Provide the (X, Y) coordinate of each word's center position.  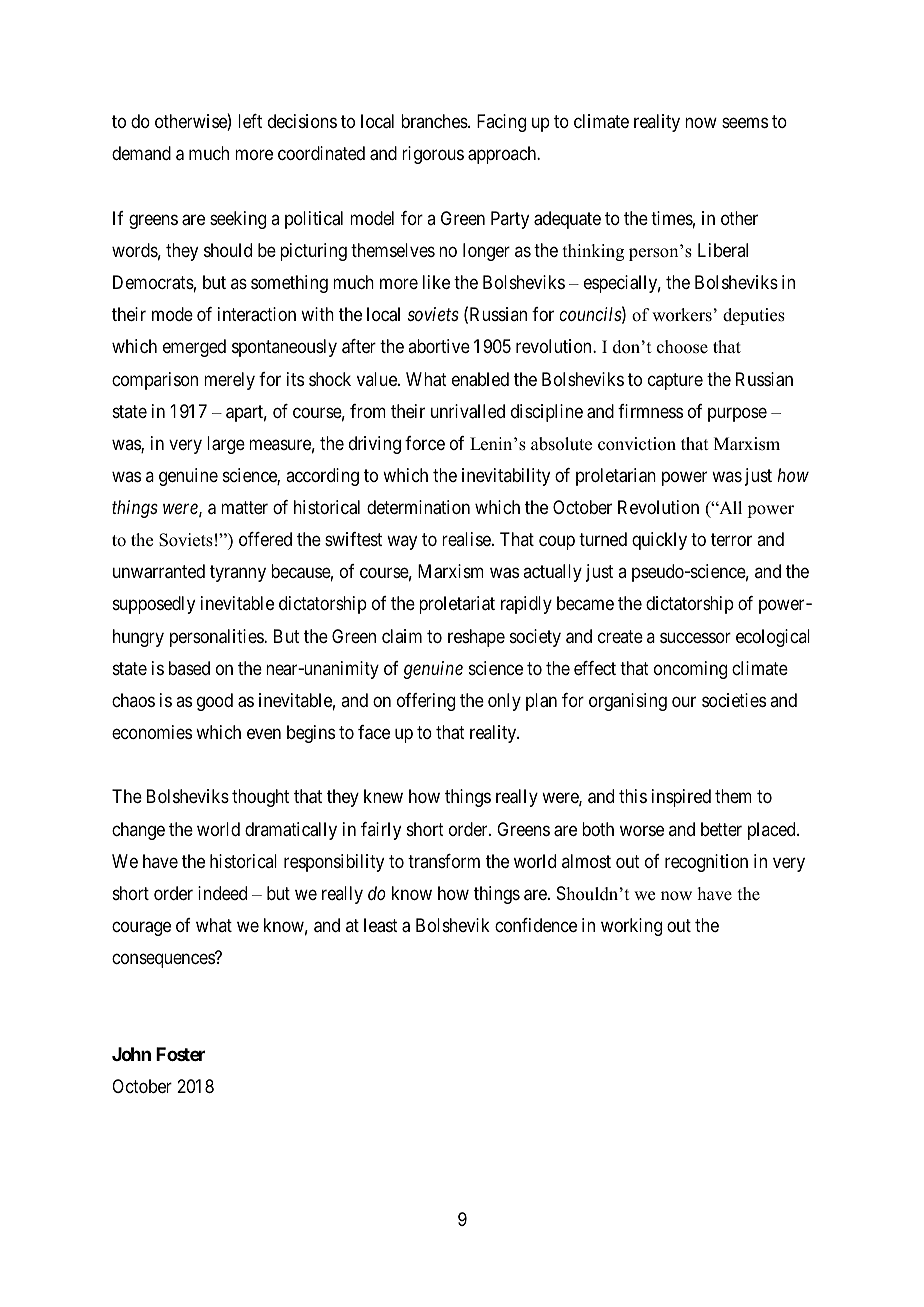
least (381, 925)
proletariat (457, 605)
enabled (480, 379)
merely (229, 381)
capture (675, 381)
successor (695, 637)
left (250, 121)
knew (383, 796)
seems (745, 123)
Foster (180, 1054)
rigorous (433, 155)
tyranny (238, 574)
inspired (681, 798)
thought (260, 798)
